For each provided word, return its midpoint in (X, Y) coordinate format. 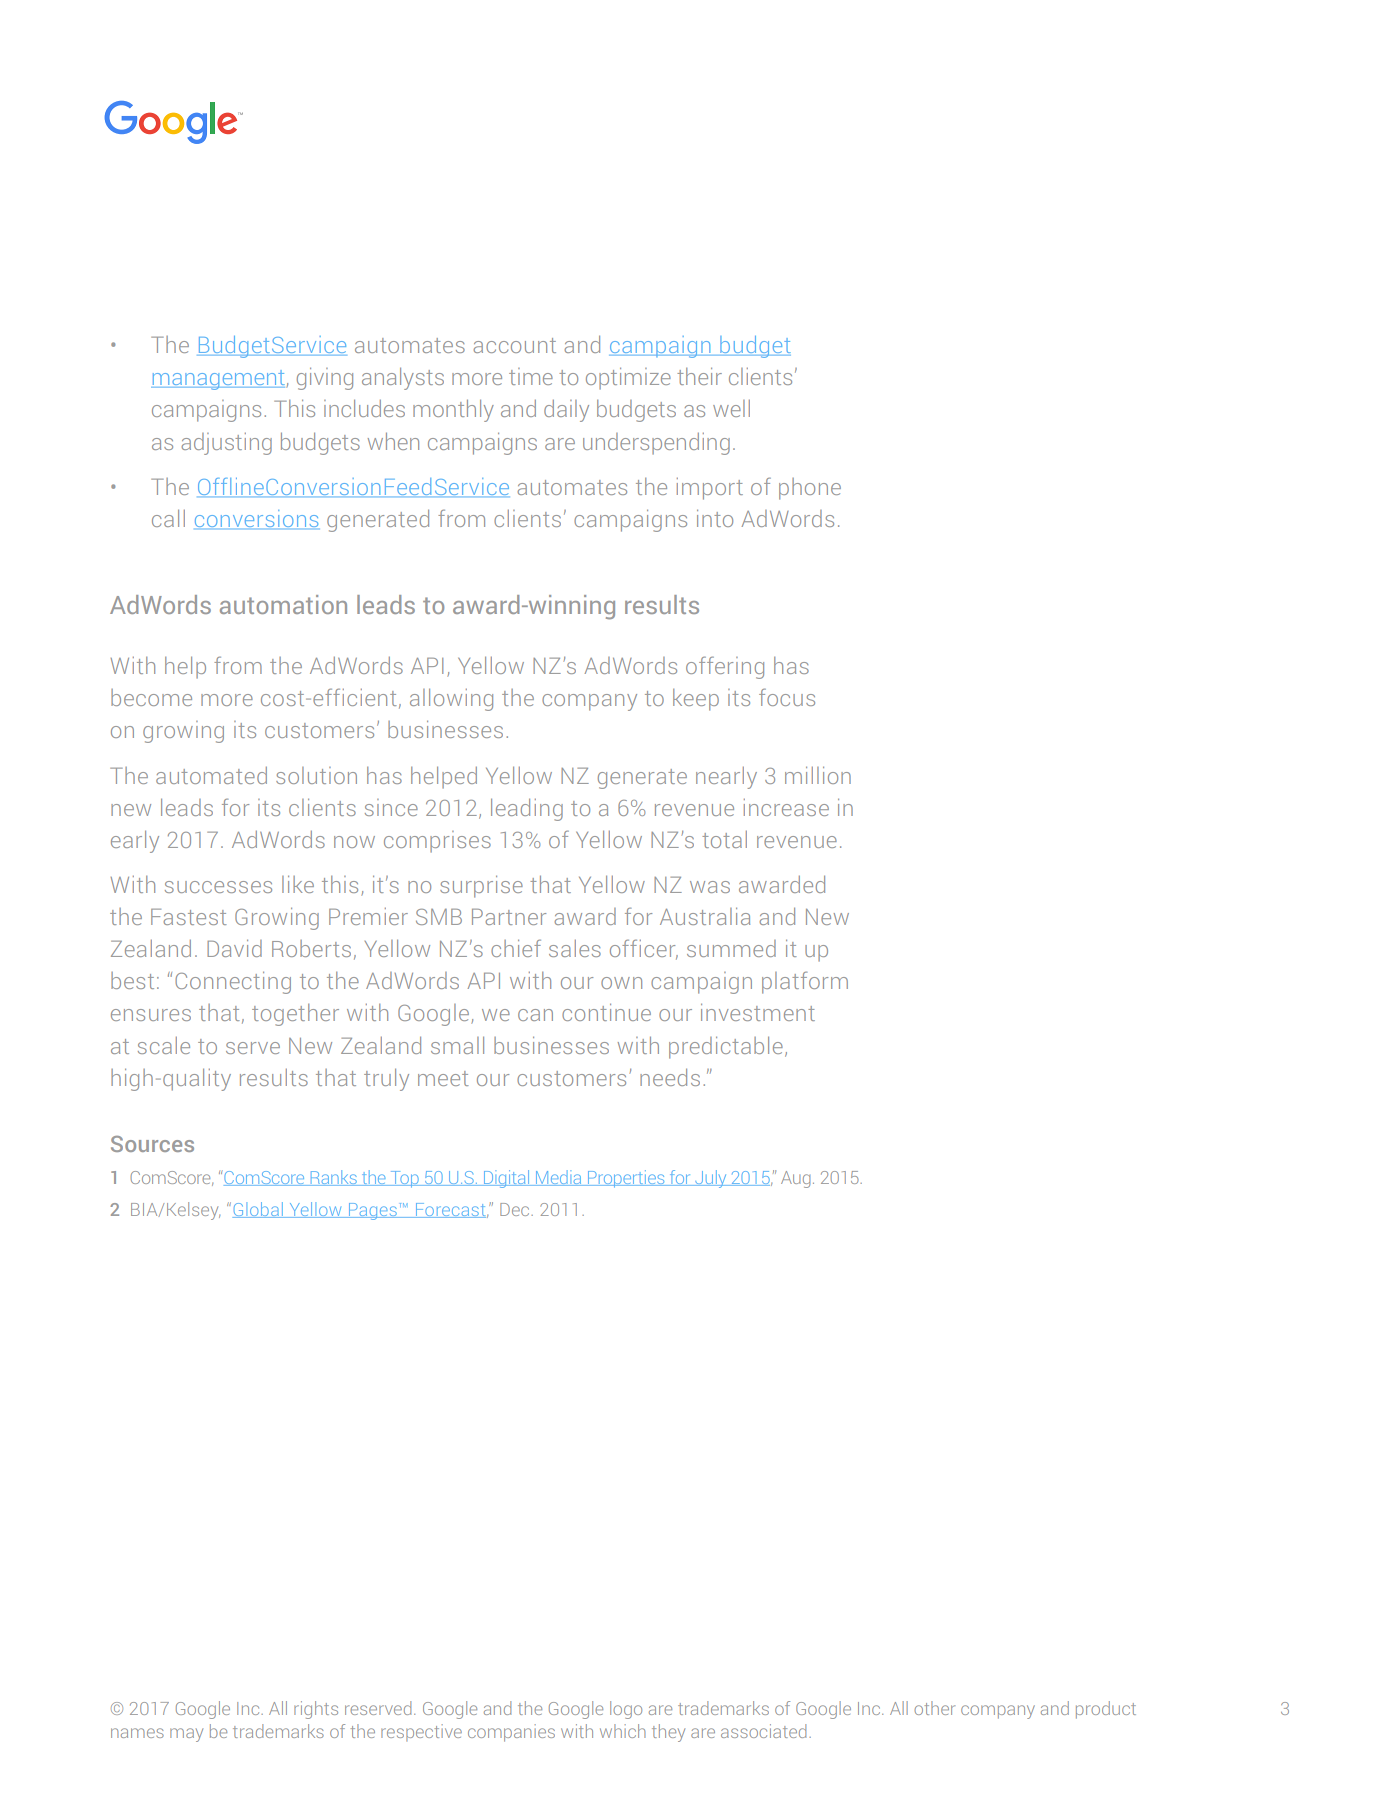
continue (606, 1012)
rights (316, 1710)
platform (805, 982)
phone (810, 489)
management (219, 380)
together (295, 1015)
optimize (628, 378)
